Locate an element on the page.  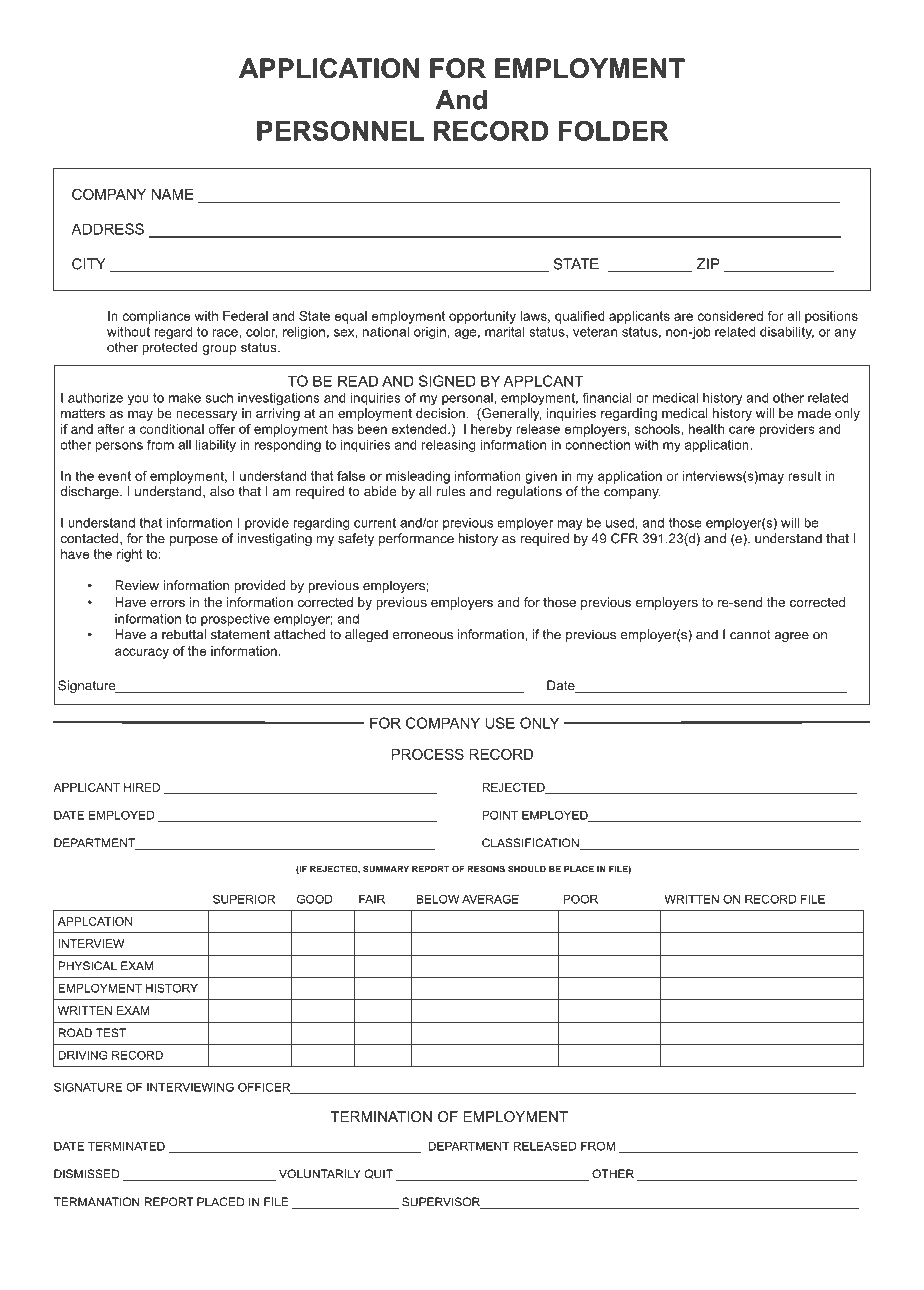
event is located at coordinates (114, 476).
